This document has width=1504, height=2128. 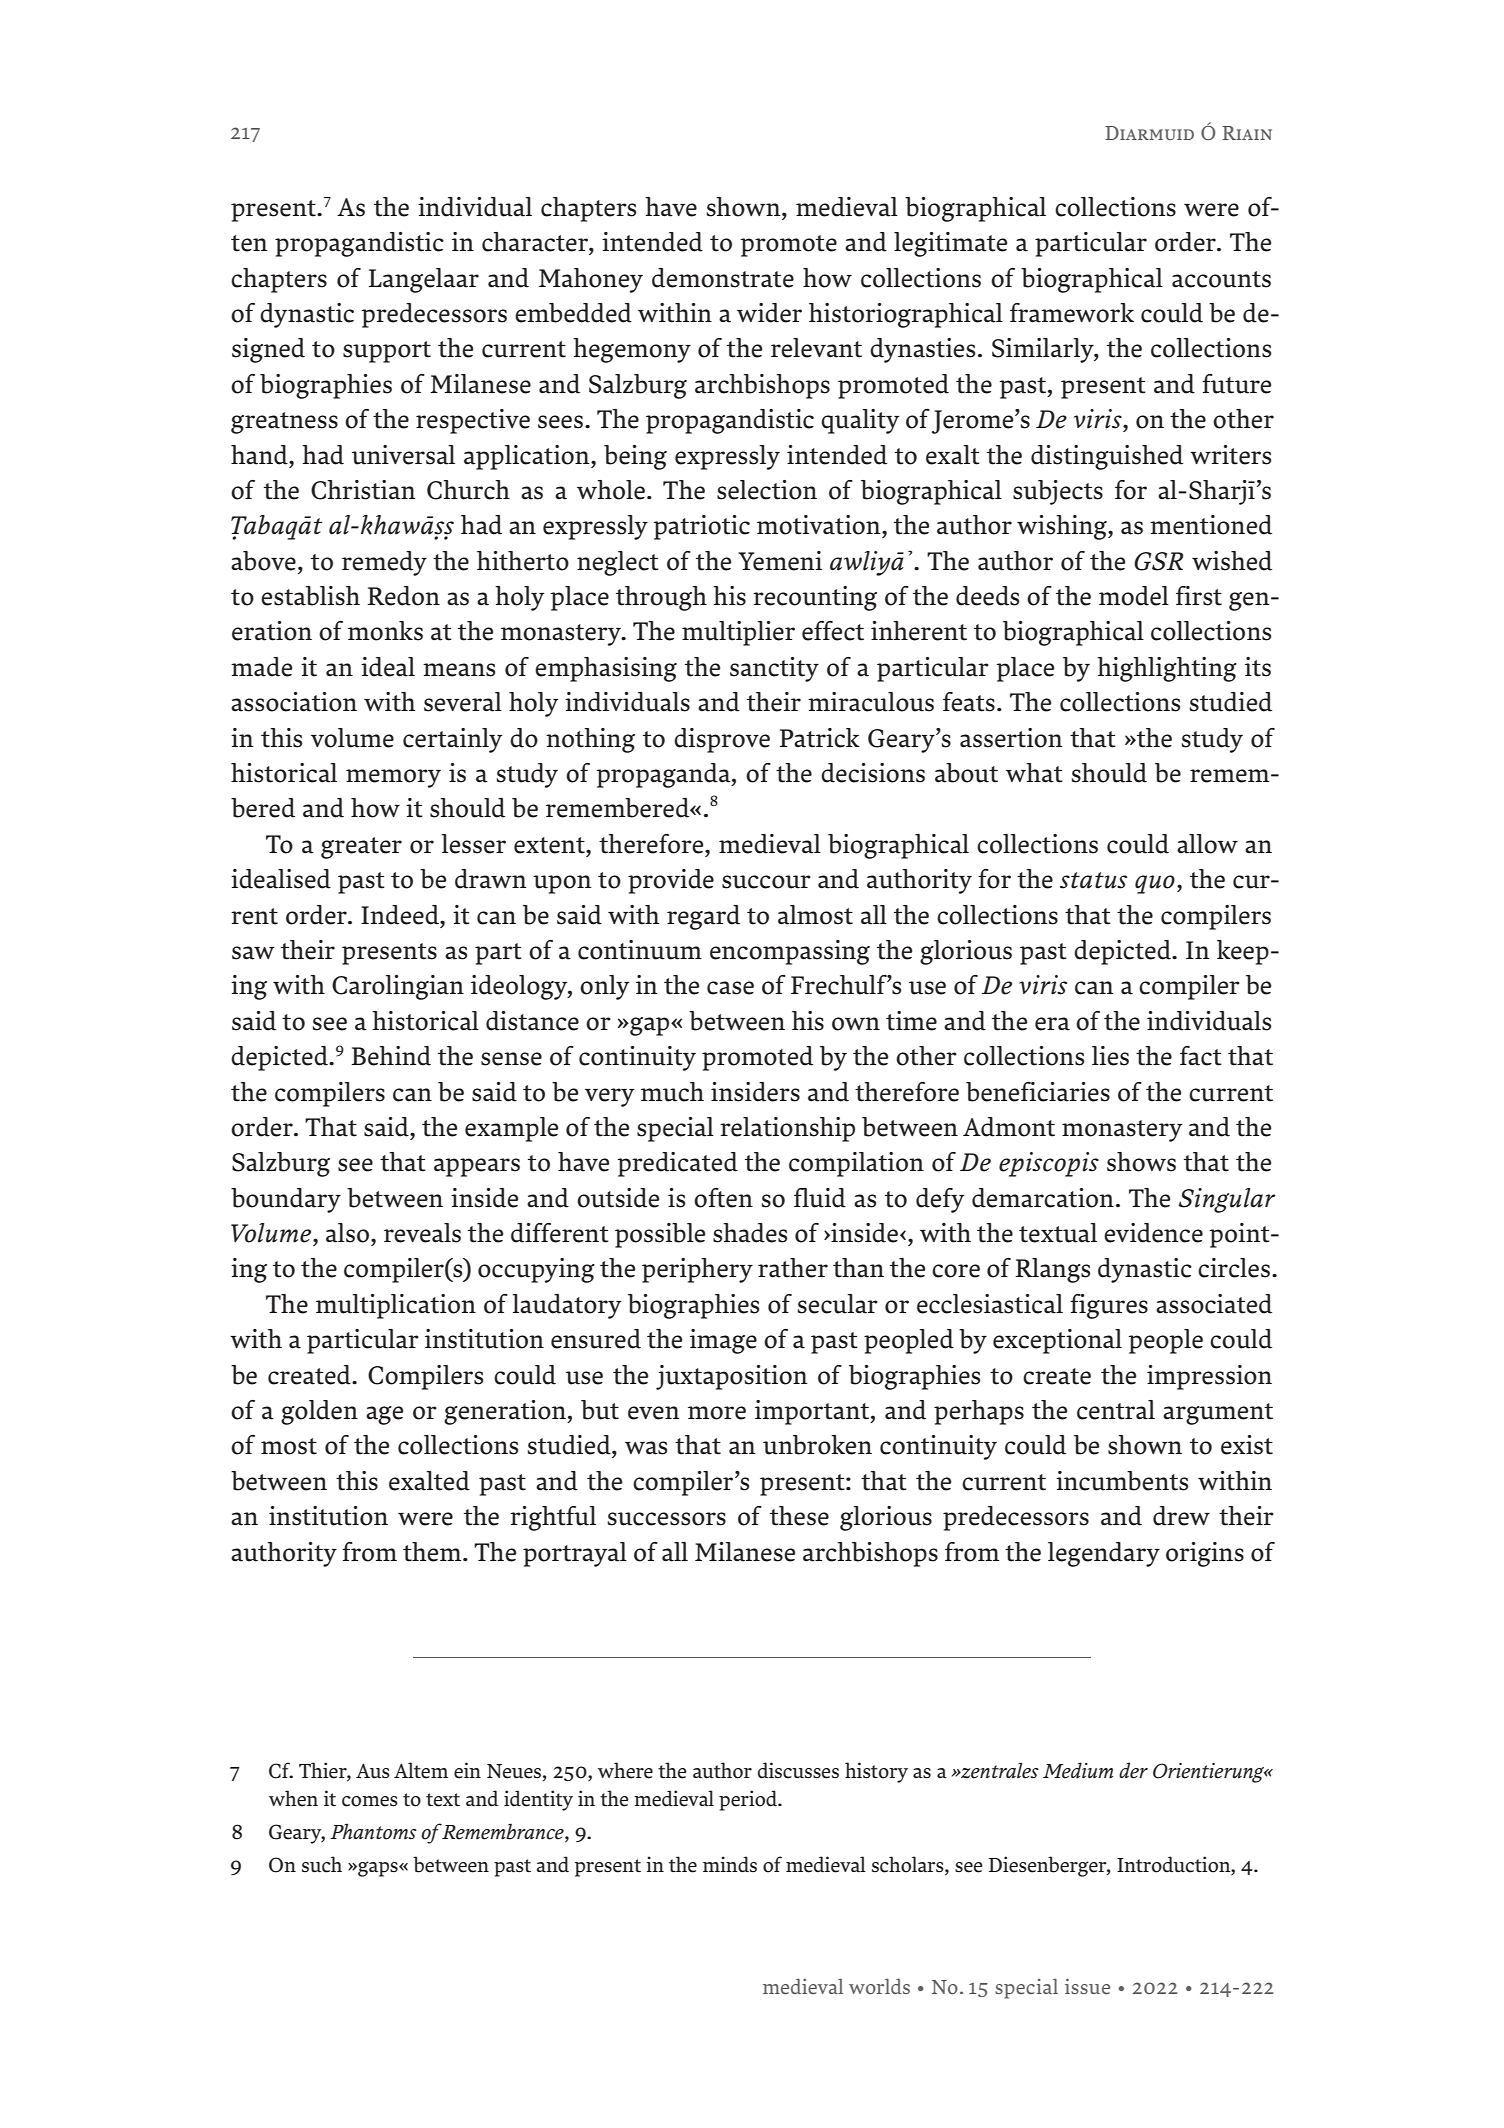 What do you see at coordinates (1072, 313) in the document?
I see `framework` at bounding box center [1072, 313].
